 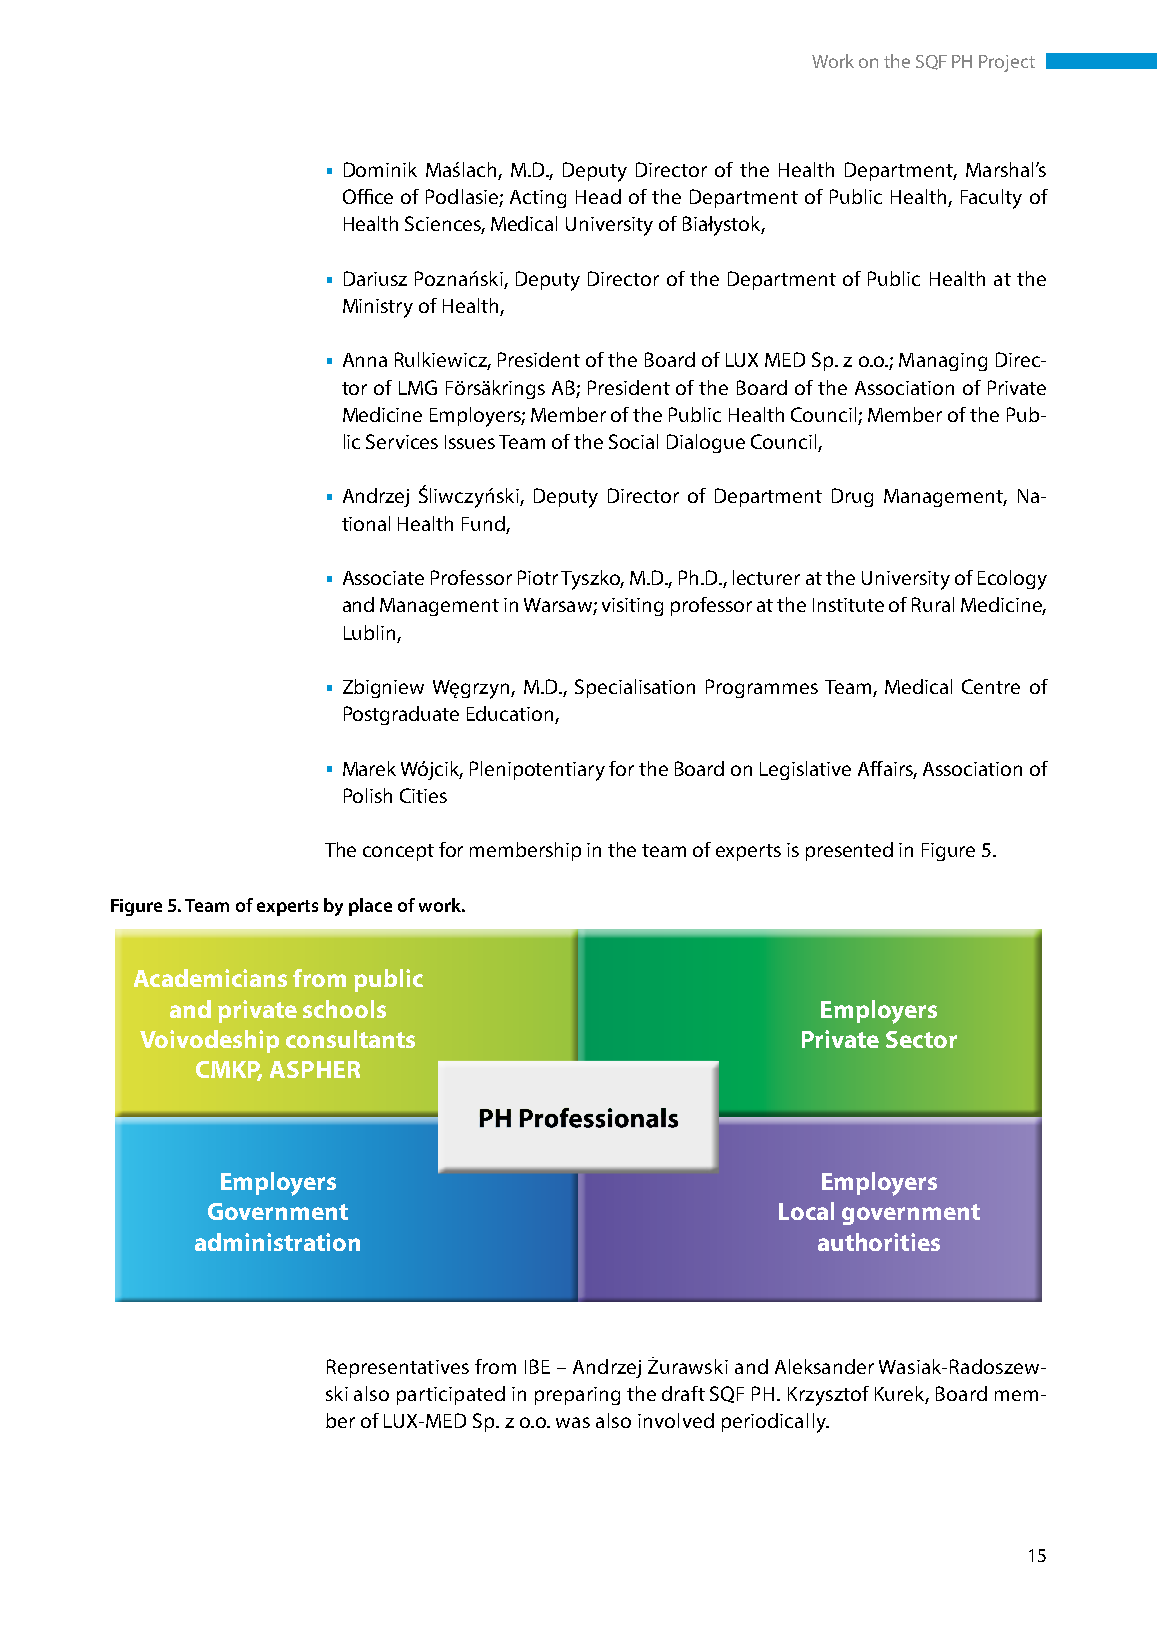 What do you see at coordinates (380, 169) in the page?
I see `Dominik` at bounding box center [380, 169].
